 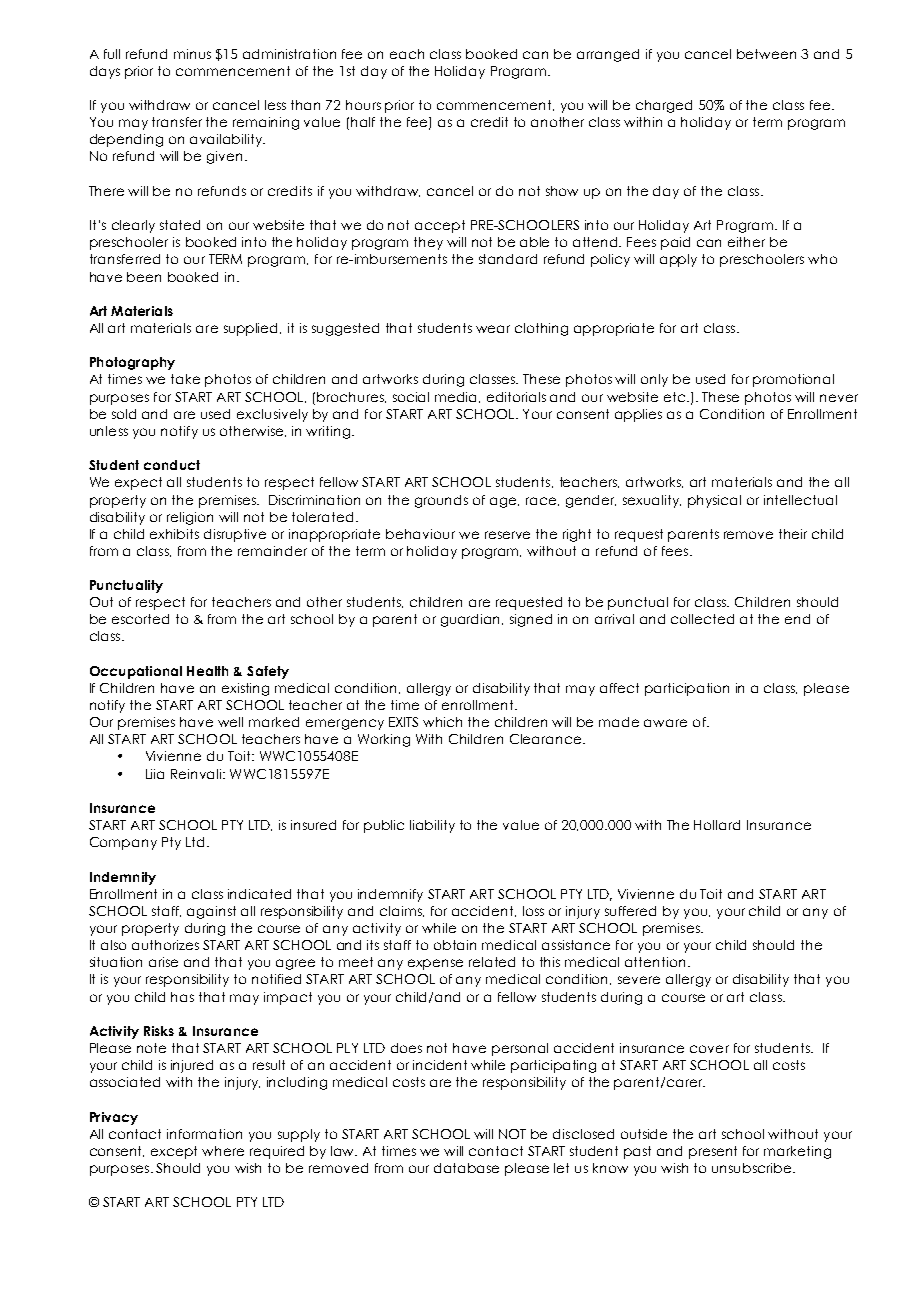 I want to click on escorted, so click(x=140, y=619).
